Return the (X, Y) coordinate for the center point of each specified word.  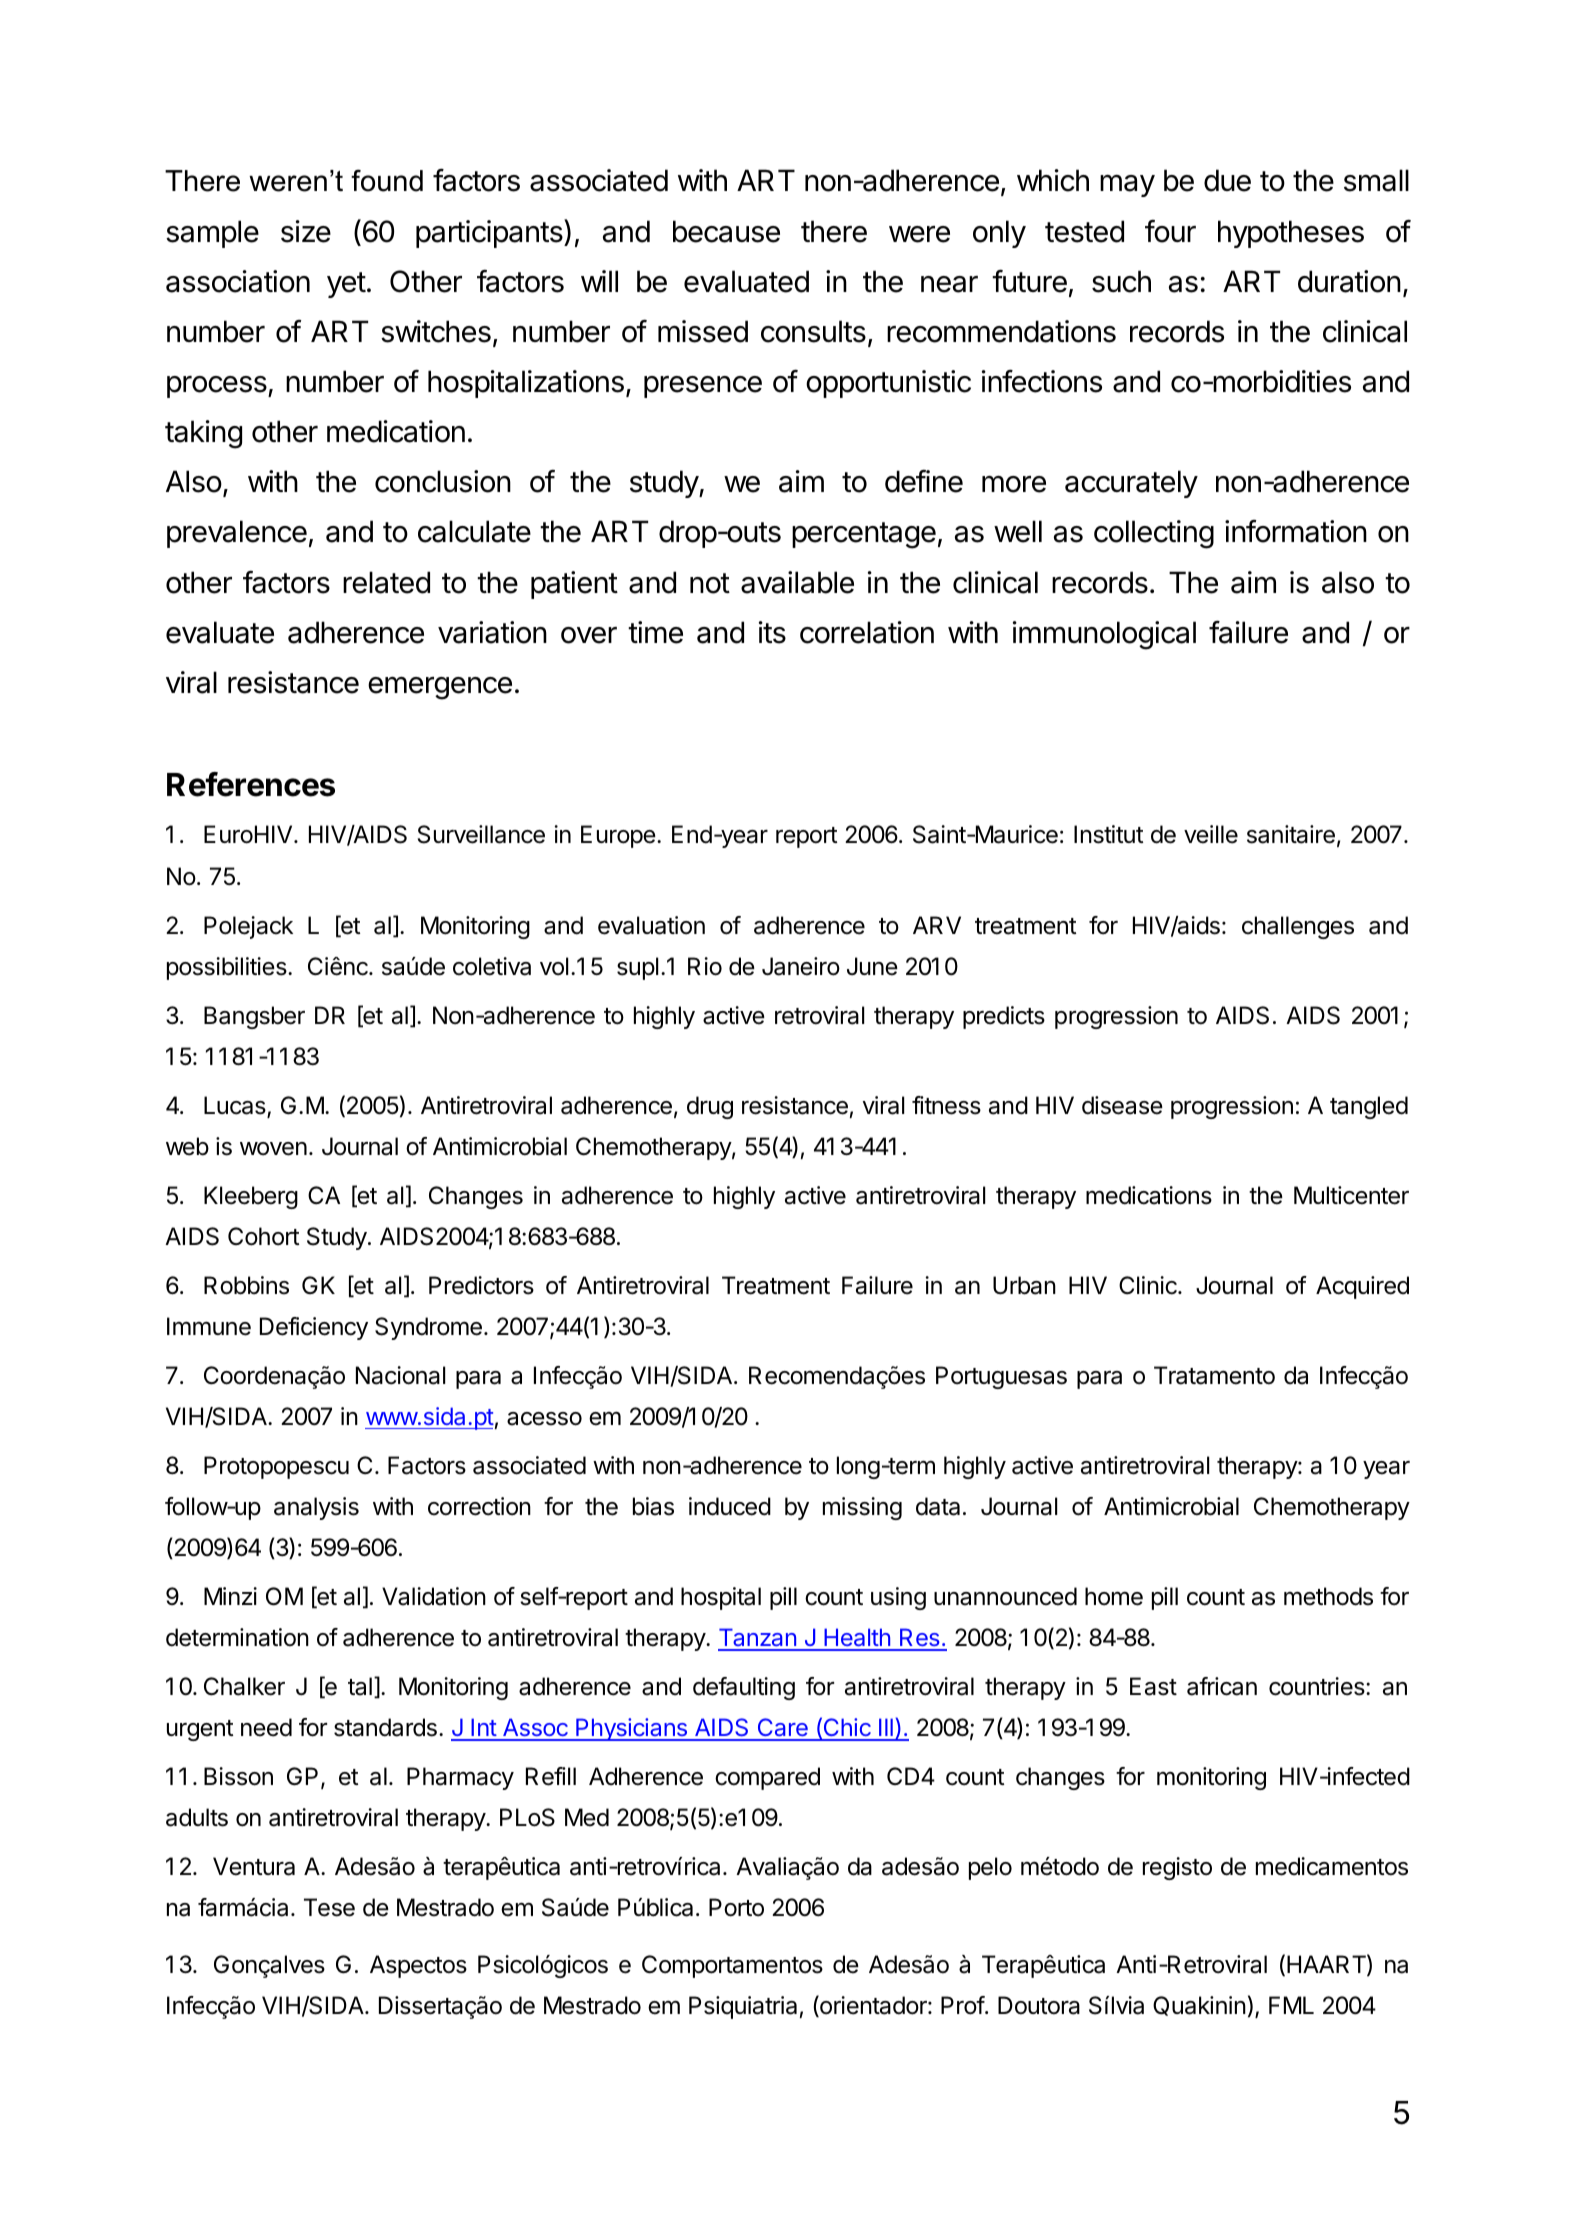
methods (1328, 1596)
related (386, 582)
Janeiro (801, 966)
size (306, 231)
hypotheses (1291, 234)
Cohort (263, 1236)
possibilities (228, 968)
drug (710, 1107)
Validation (434, 1596)
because (726, 231)
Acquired (1362, 1287)
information (1296, 531)
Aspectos (418, 1966)
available (797, 582)
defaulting (744, 1688)
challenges (1298, 927)
